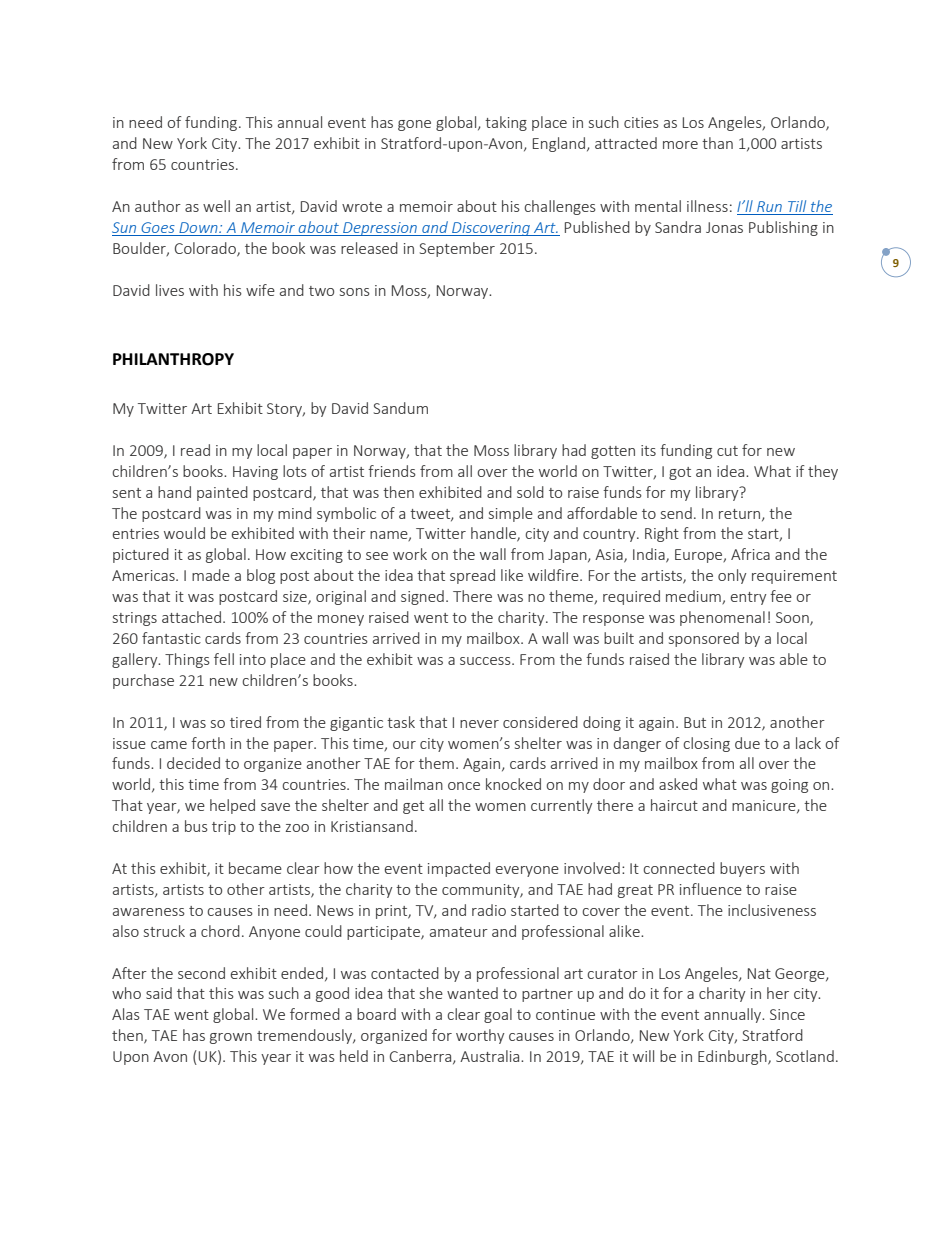 The height and width of the page is (1233, 952). I want to click on grown, so click(231, 1038).
